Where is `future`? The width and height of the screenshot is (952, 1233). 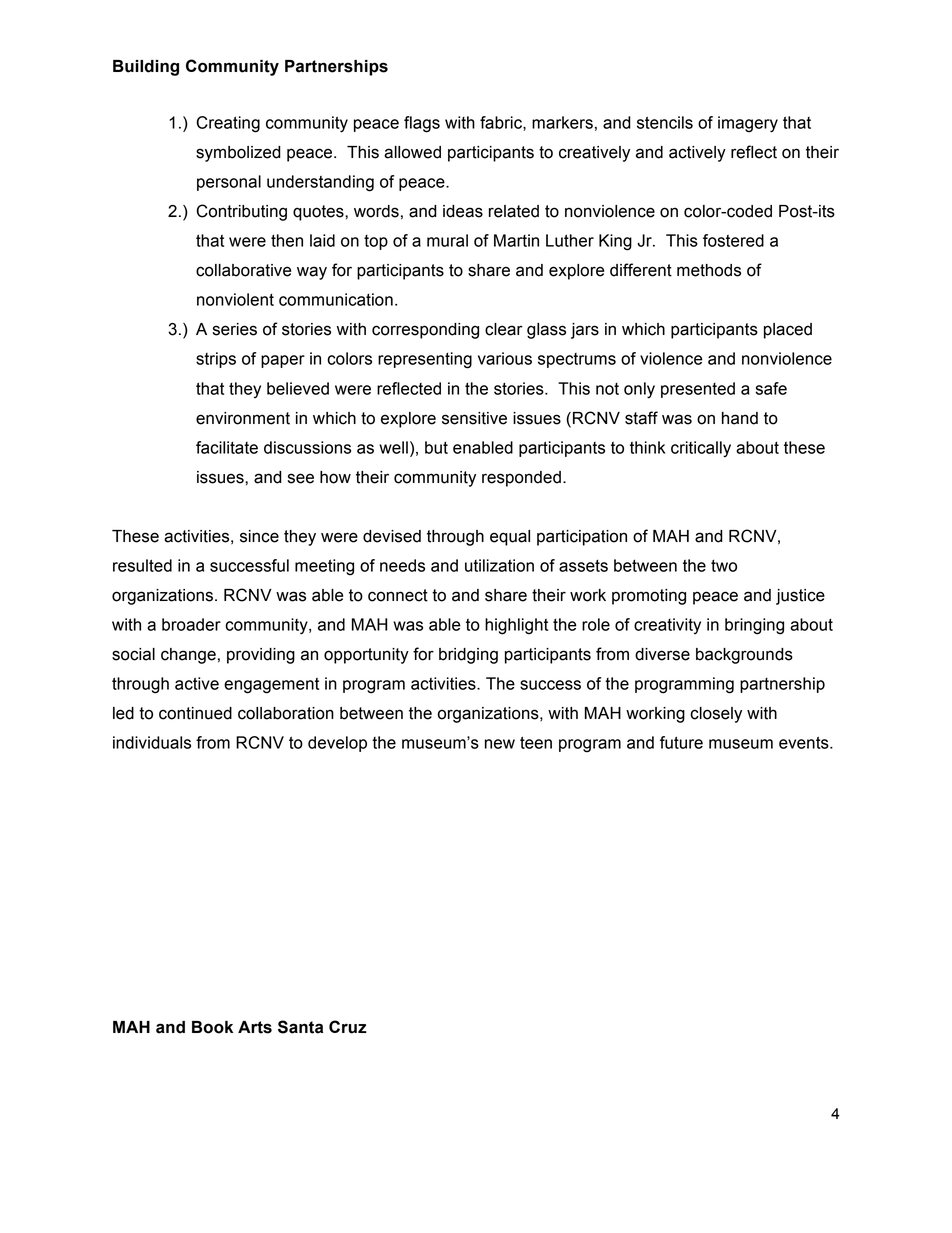 future is located at coordinates (681, 742).
